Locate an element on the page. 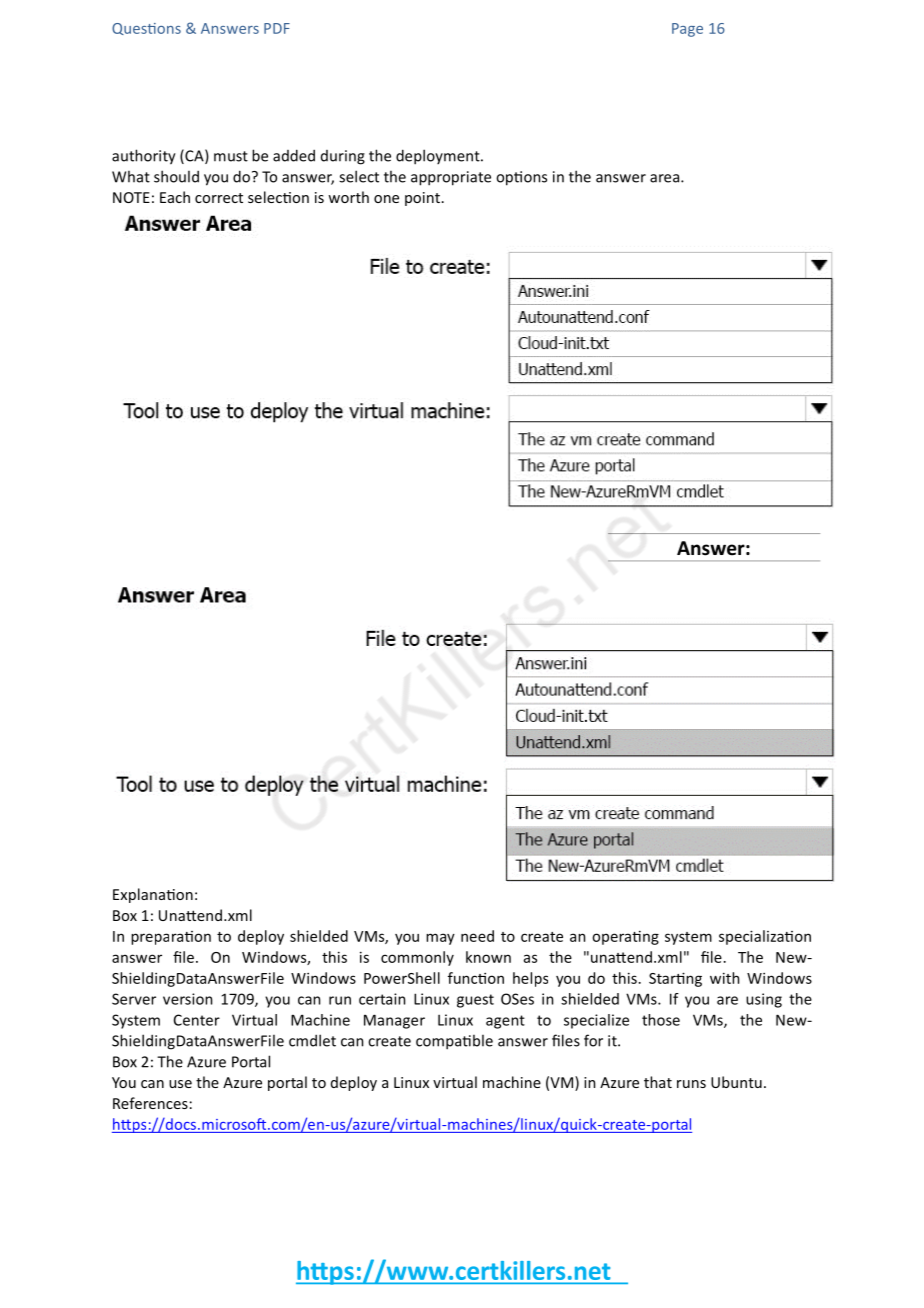  need is located at coordinates (477, 936).
